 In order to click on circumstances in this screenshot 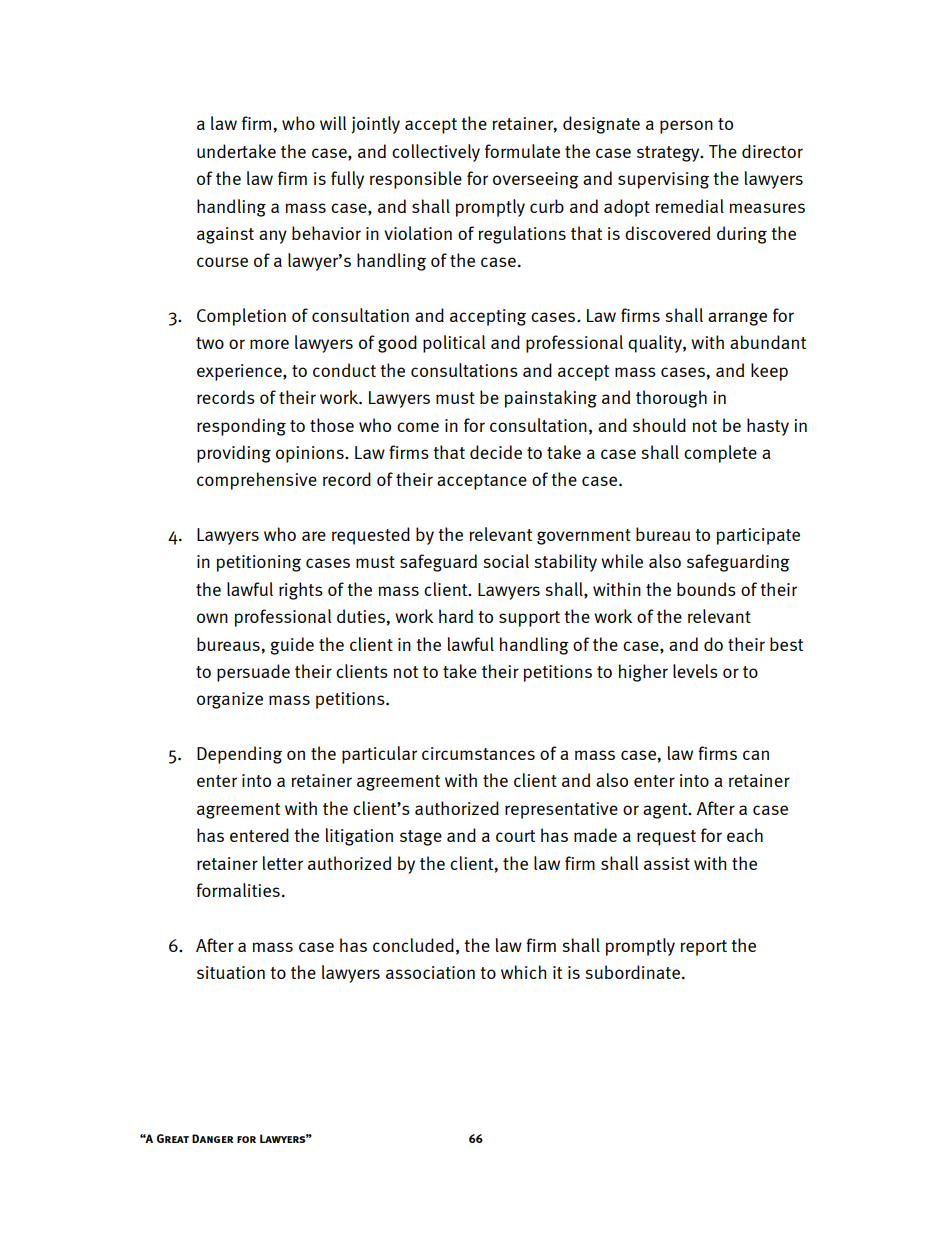, I will do `click(478, 753)`.
